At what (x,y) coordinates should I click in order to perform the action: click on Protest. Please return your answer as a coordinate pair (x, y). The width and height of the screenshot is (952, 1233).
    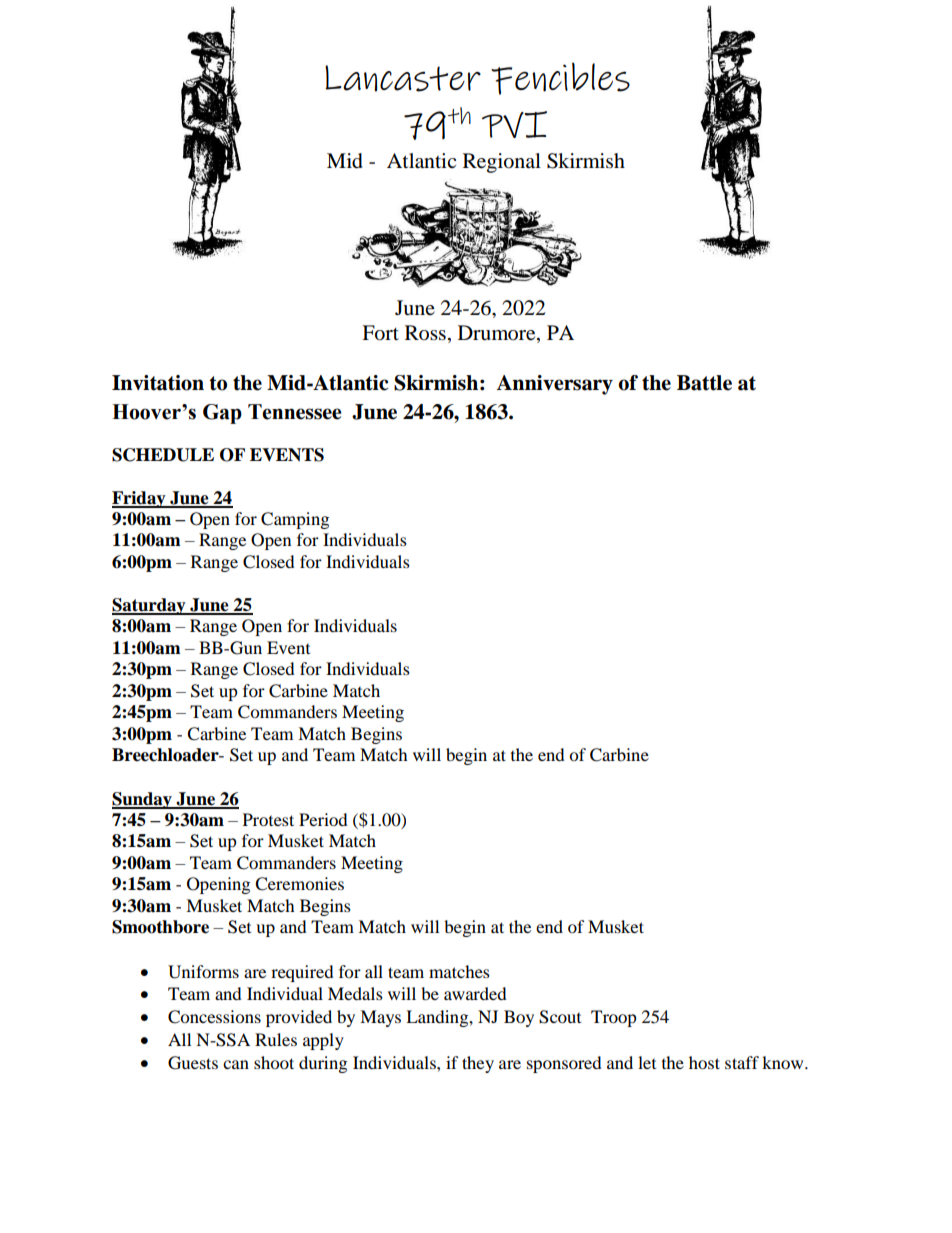
    Looking at the image, I should click on (268, 819).
